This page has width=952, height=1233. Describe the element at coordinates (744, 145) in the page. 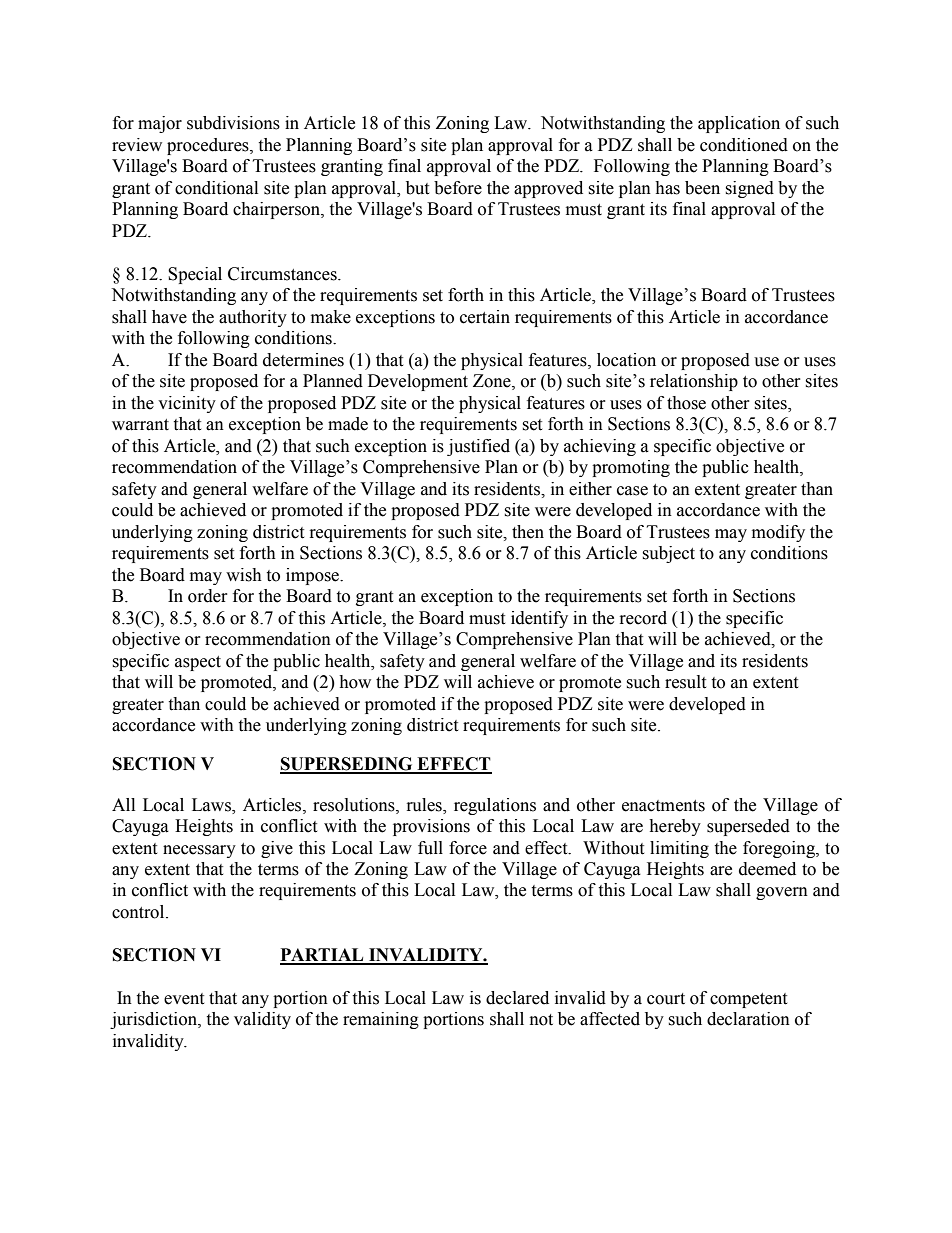

I see `conditioned` at that location.
